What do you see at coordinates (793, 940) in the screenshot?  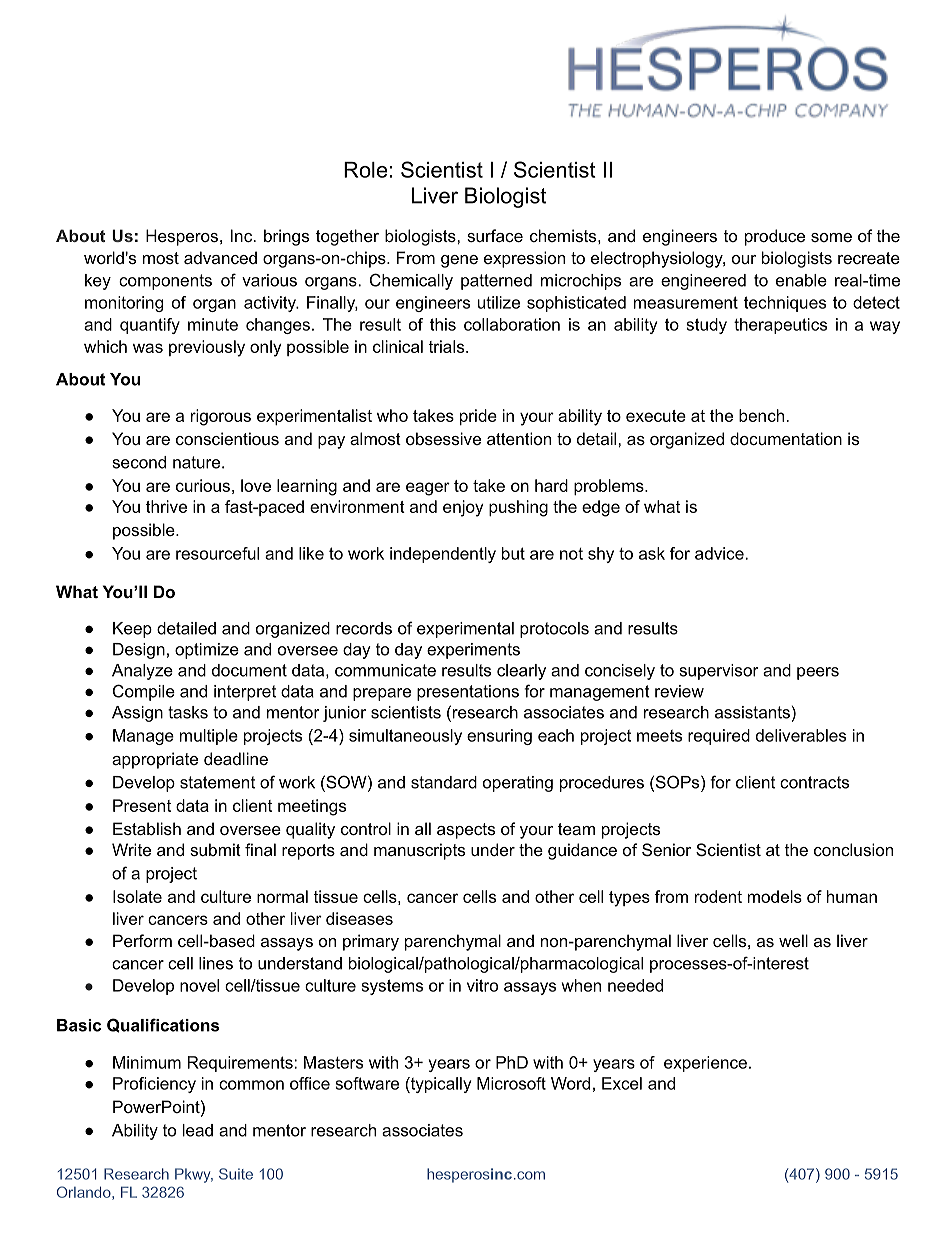 I see `well` at bounding box center [793, 940].
